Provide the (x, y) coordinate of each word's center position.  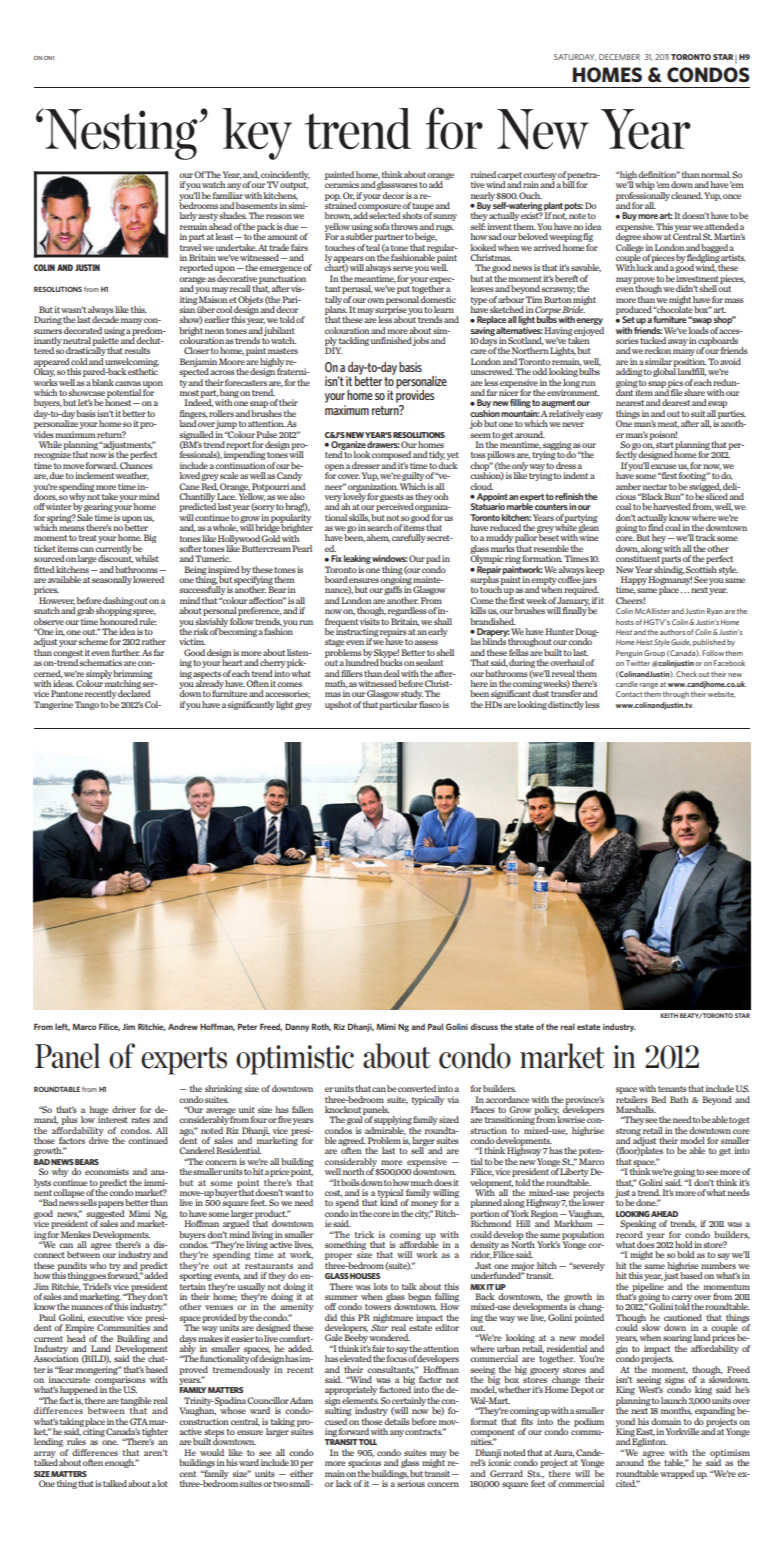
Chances (136, 465)
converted (417, 1088)
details (396, 1420)
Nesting (121, 134)
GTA (139, 1421)
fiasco (429, 703)
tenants (672, 1089)
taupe (423, 208)
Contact (629, 694)
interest (113, 1118)
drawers (383, 444)
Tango (87, 705)
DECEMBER (619, 57)
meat (668, 424)
